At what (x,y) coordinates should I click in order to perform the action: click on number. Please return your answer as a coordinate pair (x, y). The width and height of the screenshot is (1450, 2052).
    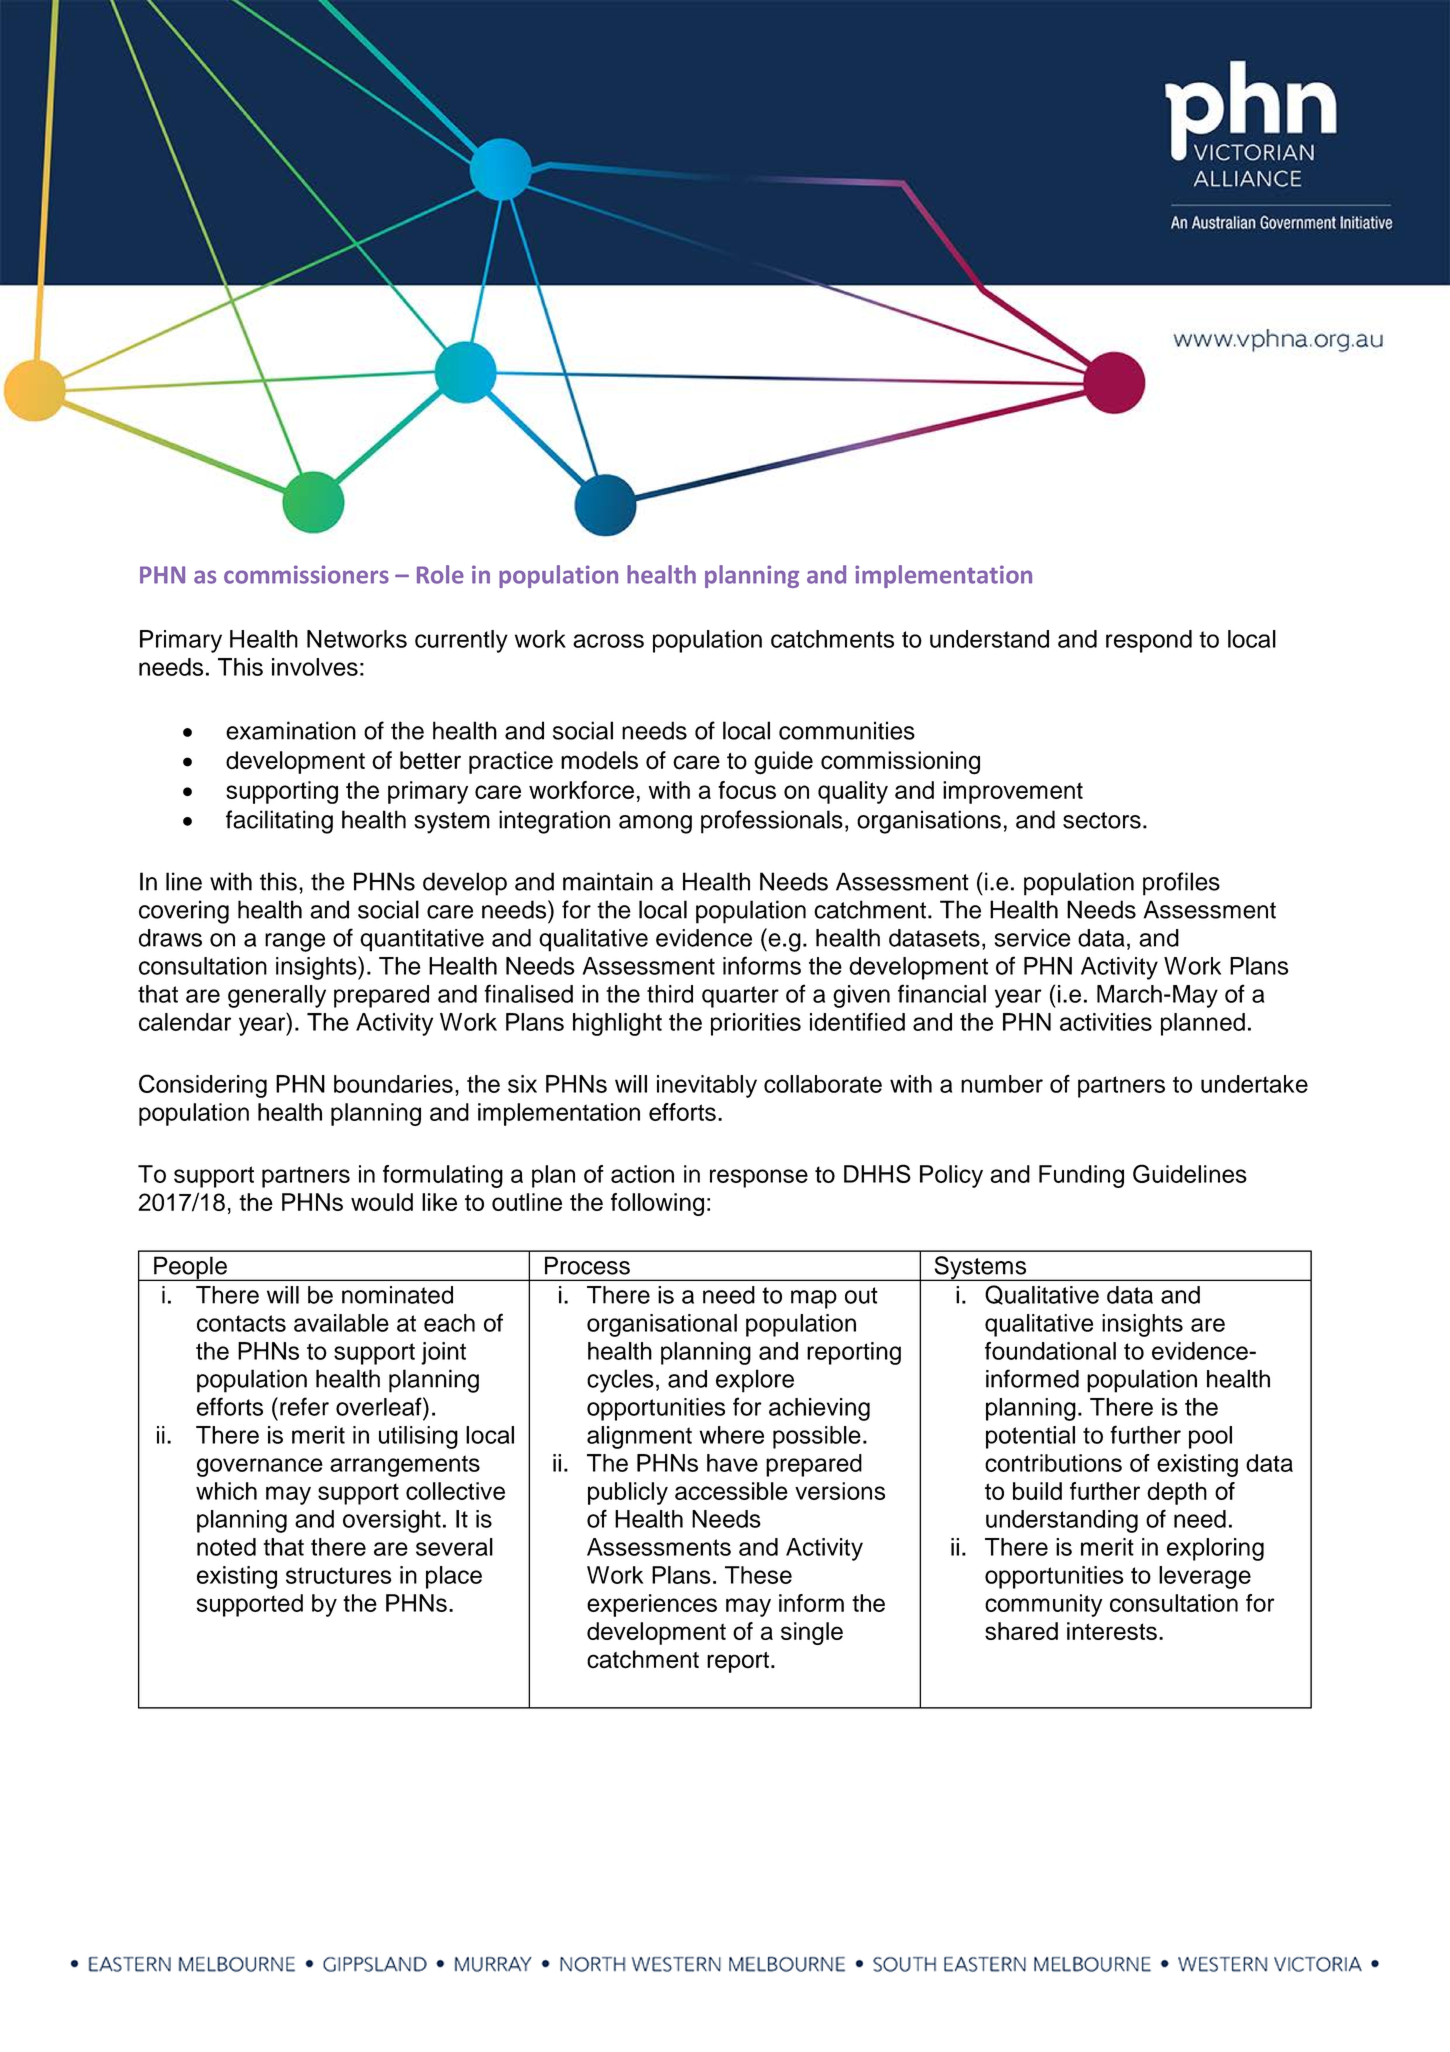
    Looking at the image, I should click on (1002, 1084).
